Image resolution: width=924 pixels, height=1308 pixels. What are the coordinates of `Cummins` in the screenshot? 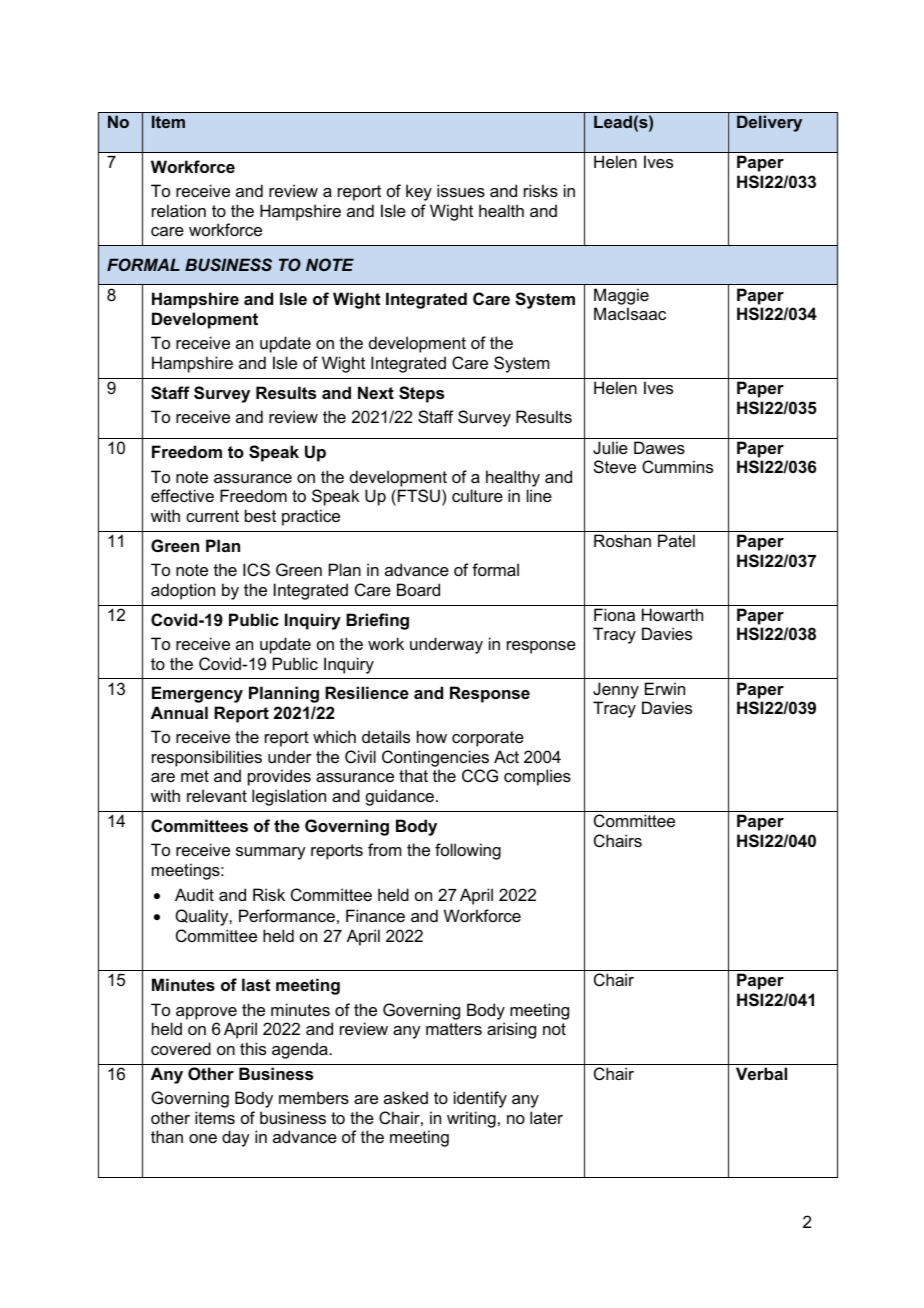 It's located at (677, 466).
